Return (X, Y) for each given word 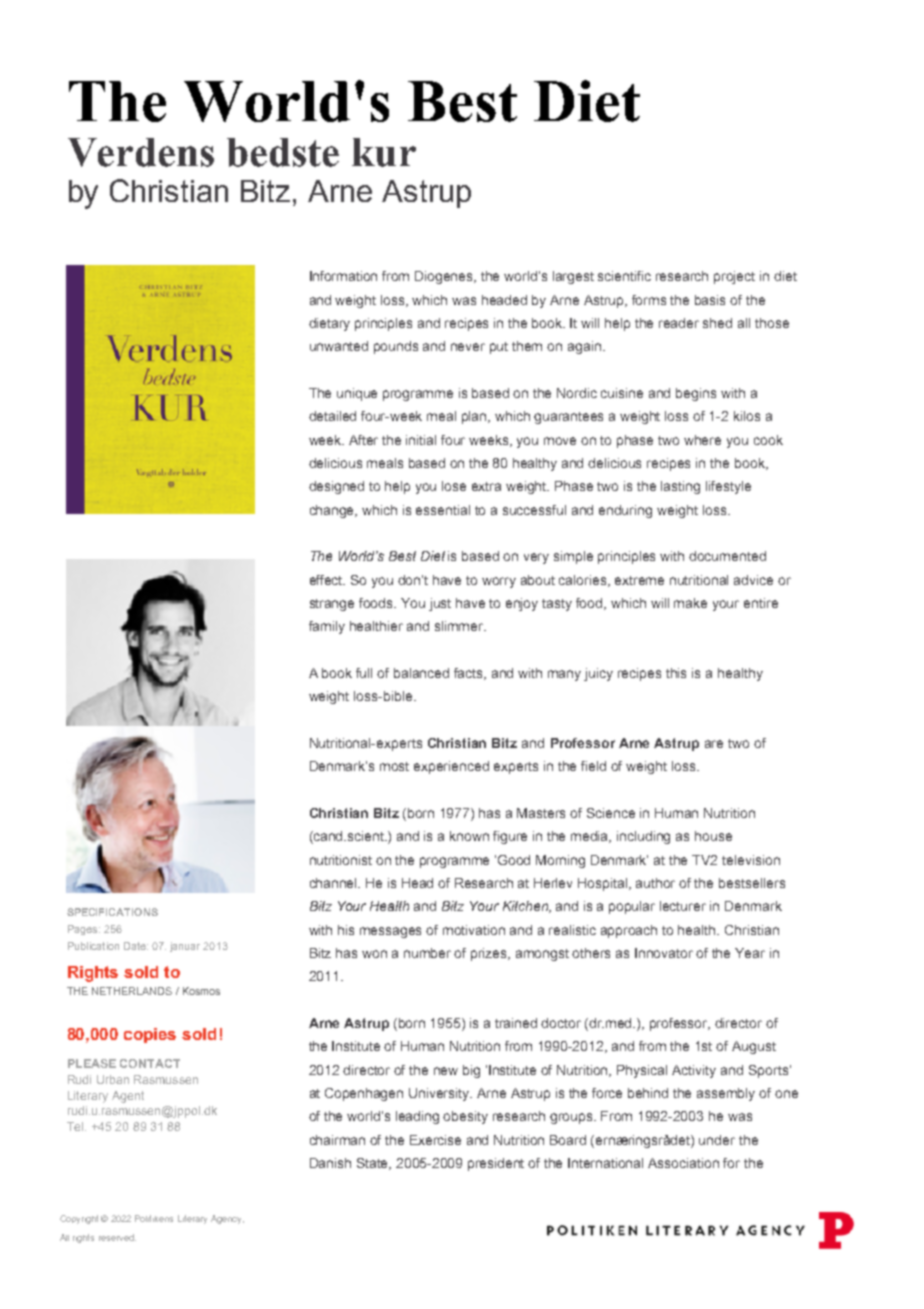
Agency (227, 1219)
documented (727, 556)
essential (443, 510)
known (469, 836)
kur (384, 152)
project (734, 277)
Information (343, 276)
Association (683, 1163)
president (496, 1164)
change (333, 511)
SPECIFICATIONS (112, 912)
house (713, 836)
